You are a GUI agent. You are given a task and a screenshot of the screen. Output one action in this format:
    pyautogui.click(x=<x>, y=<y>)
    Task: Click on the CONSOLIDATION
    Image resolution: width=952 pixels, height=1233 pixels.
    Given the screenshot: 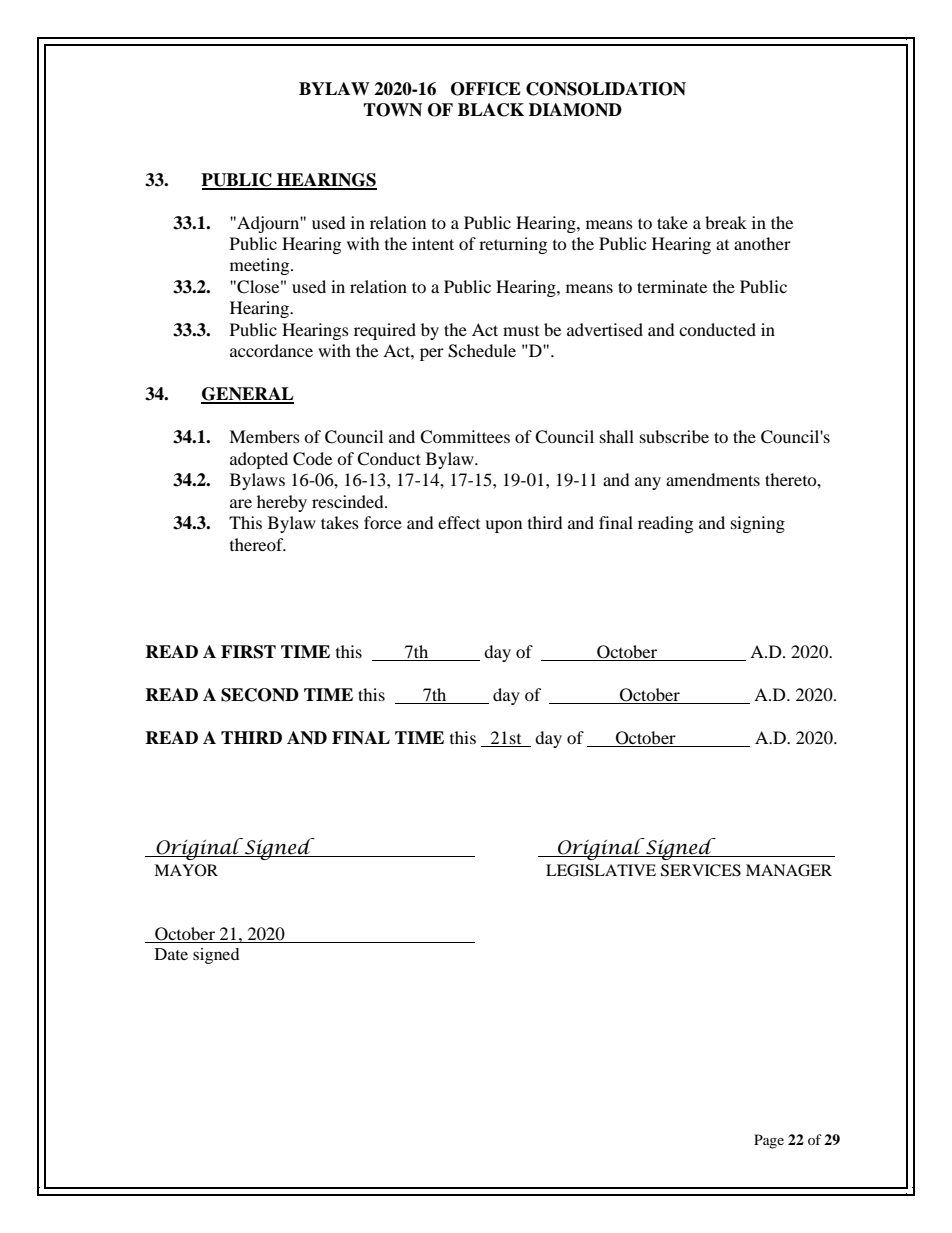 What is the action you would take?
    pyautogui.click(x=606, y=89)
